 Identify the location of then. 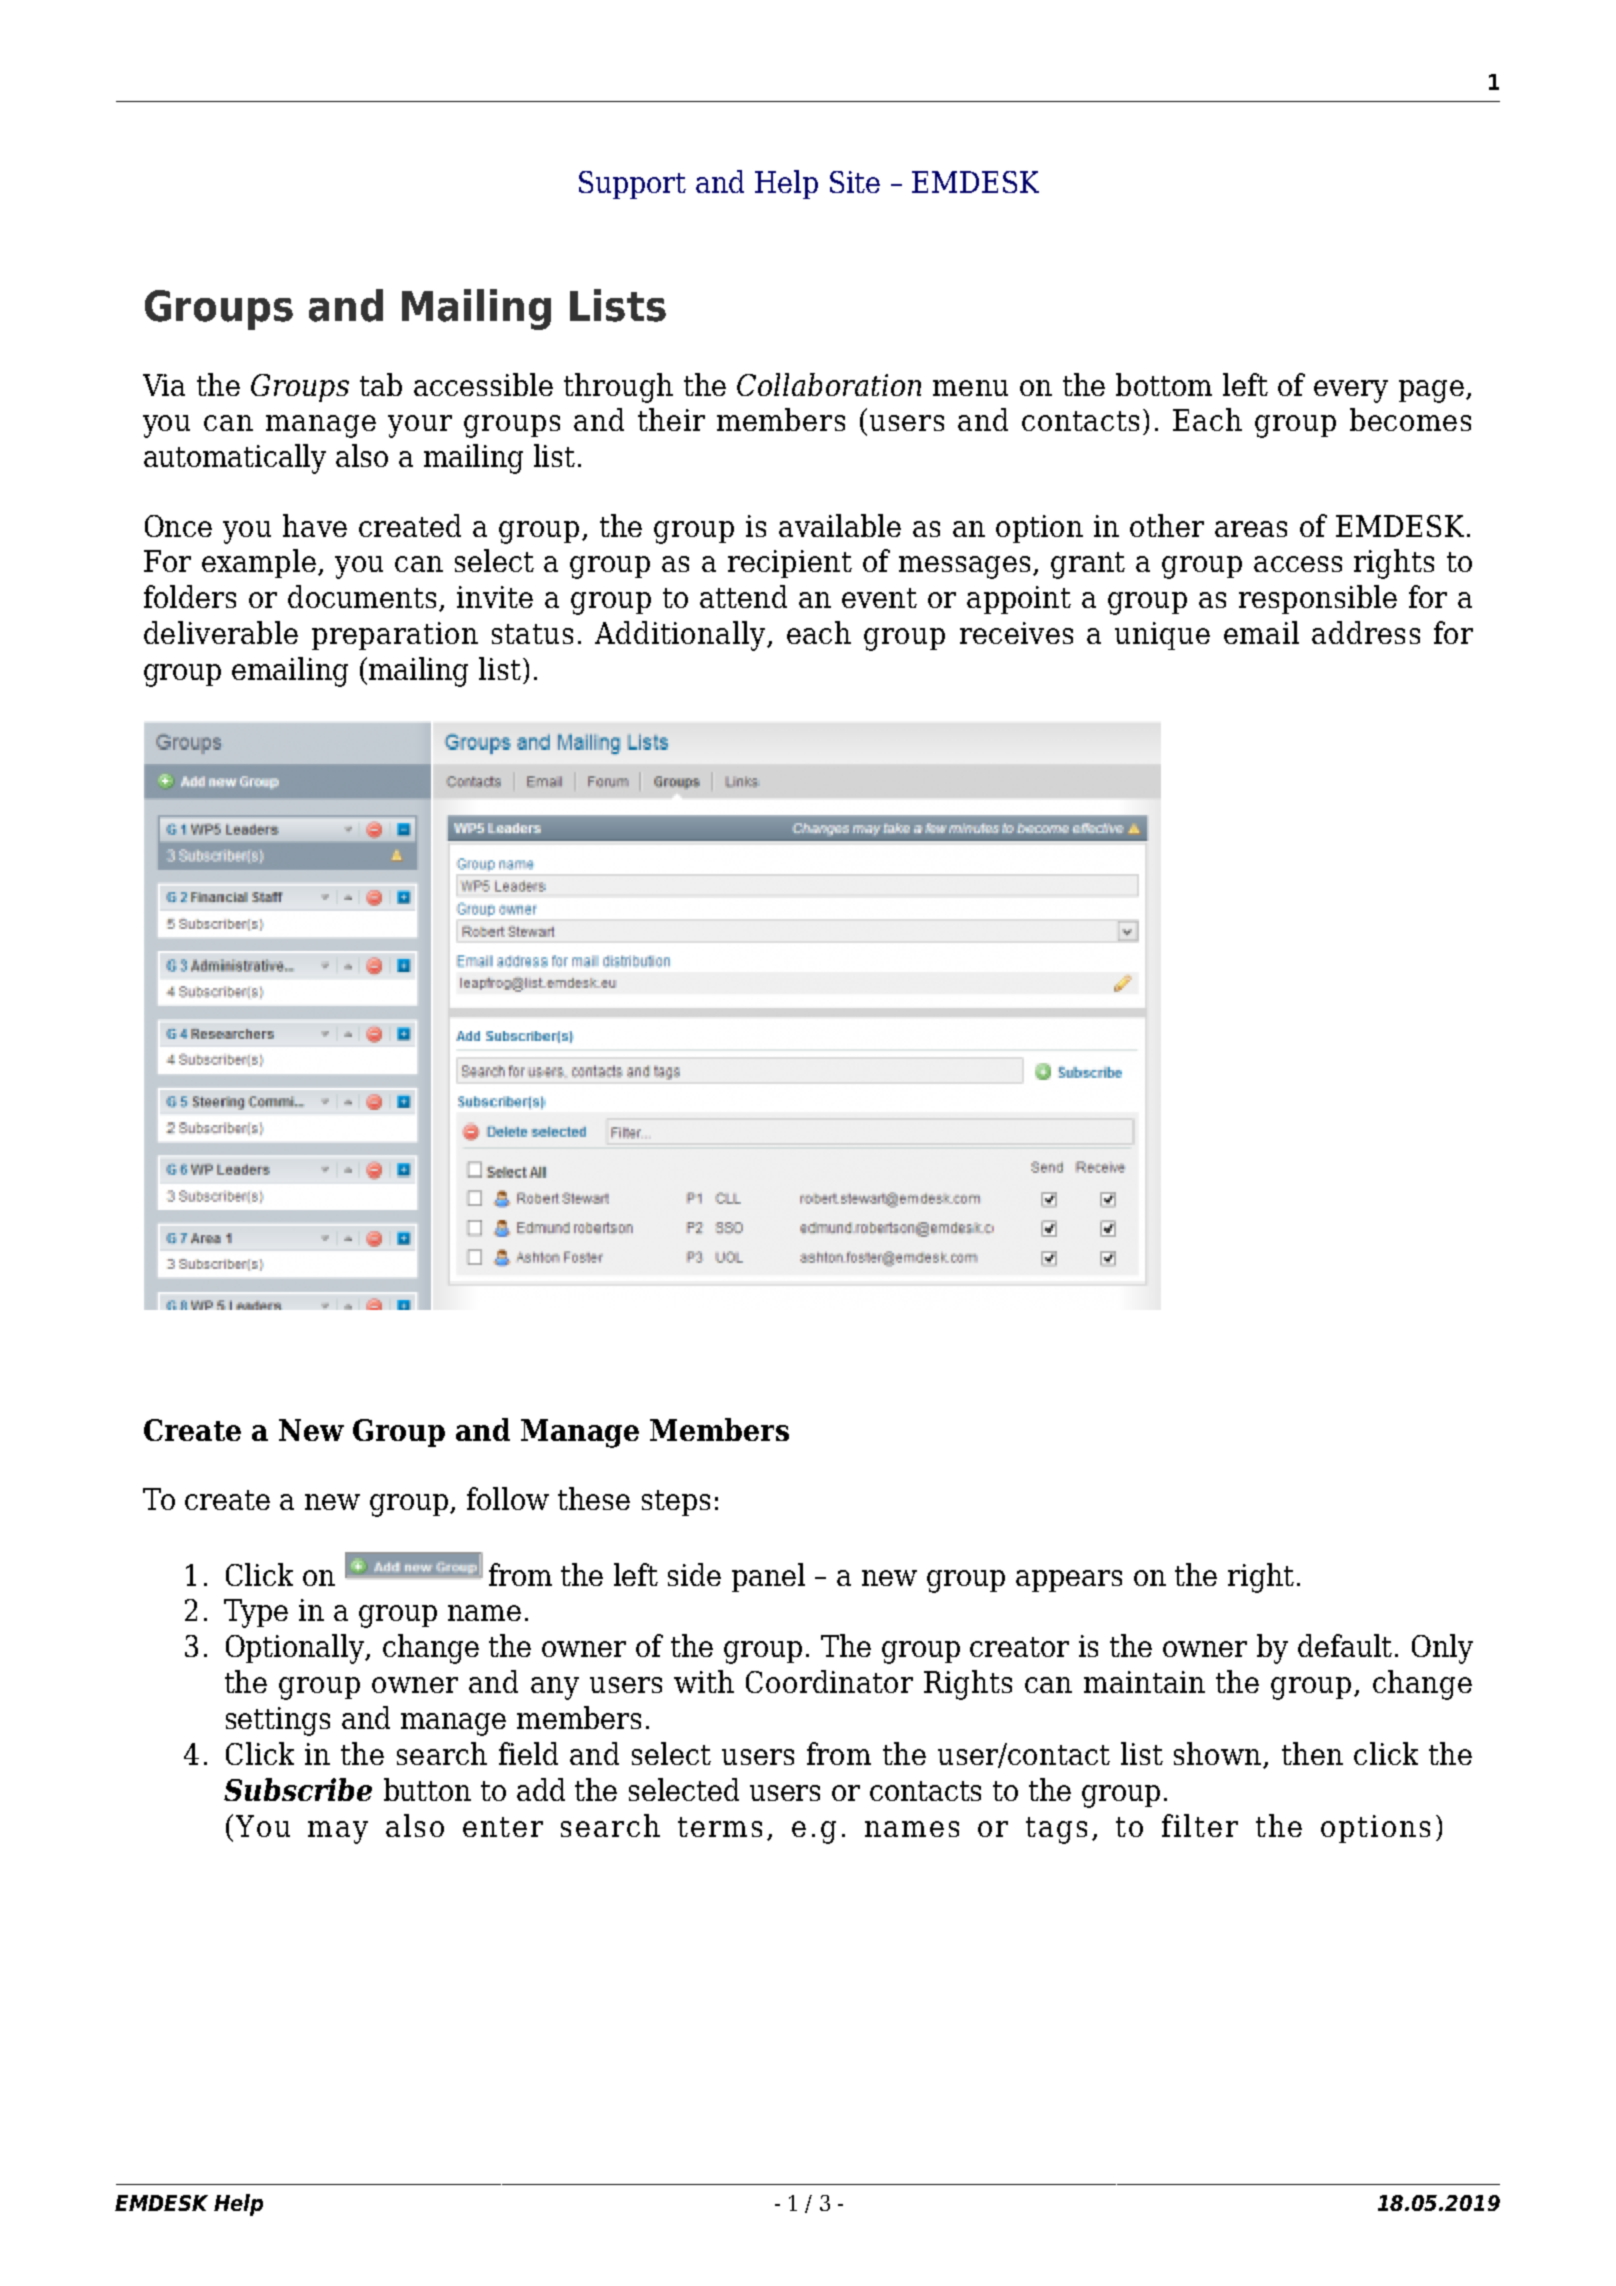
(1312, 1753).
